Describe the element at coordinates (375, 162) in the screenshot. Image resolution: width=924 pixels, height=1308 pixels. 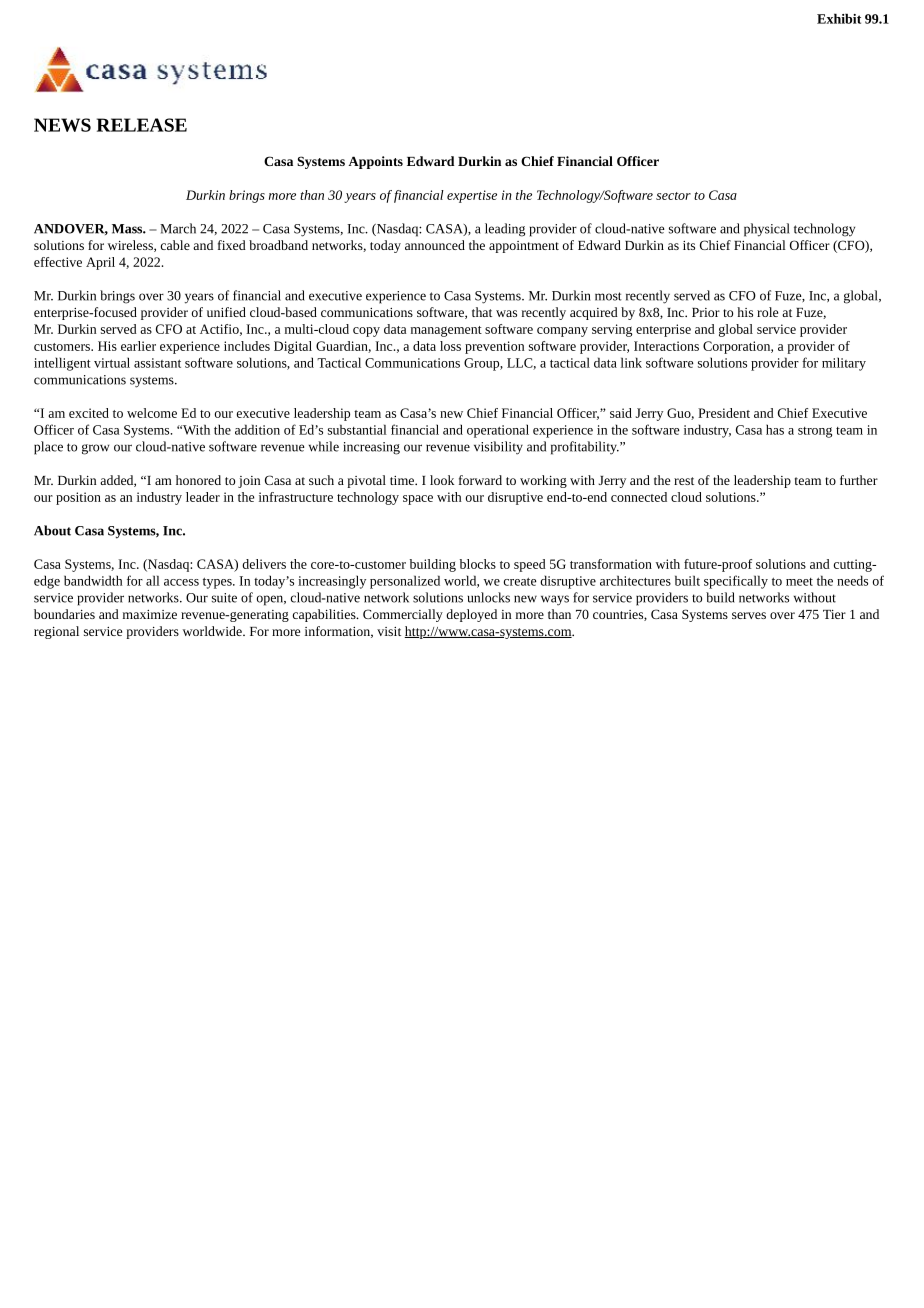
I see `Appoints` at that location.
